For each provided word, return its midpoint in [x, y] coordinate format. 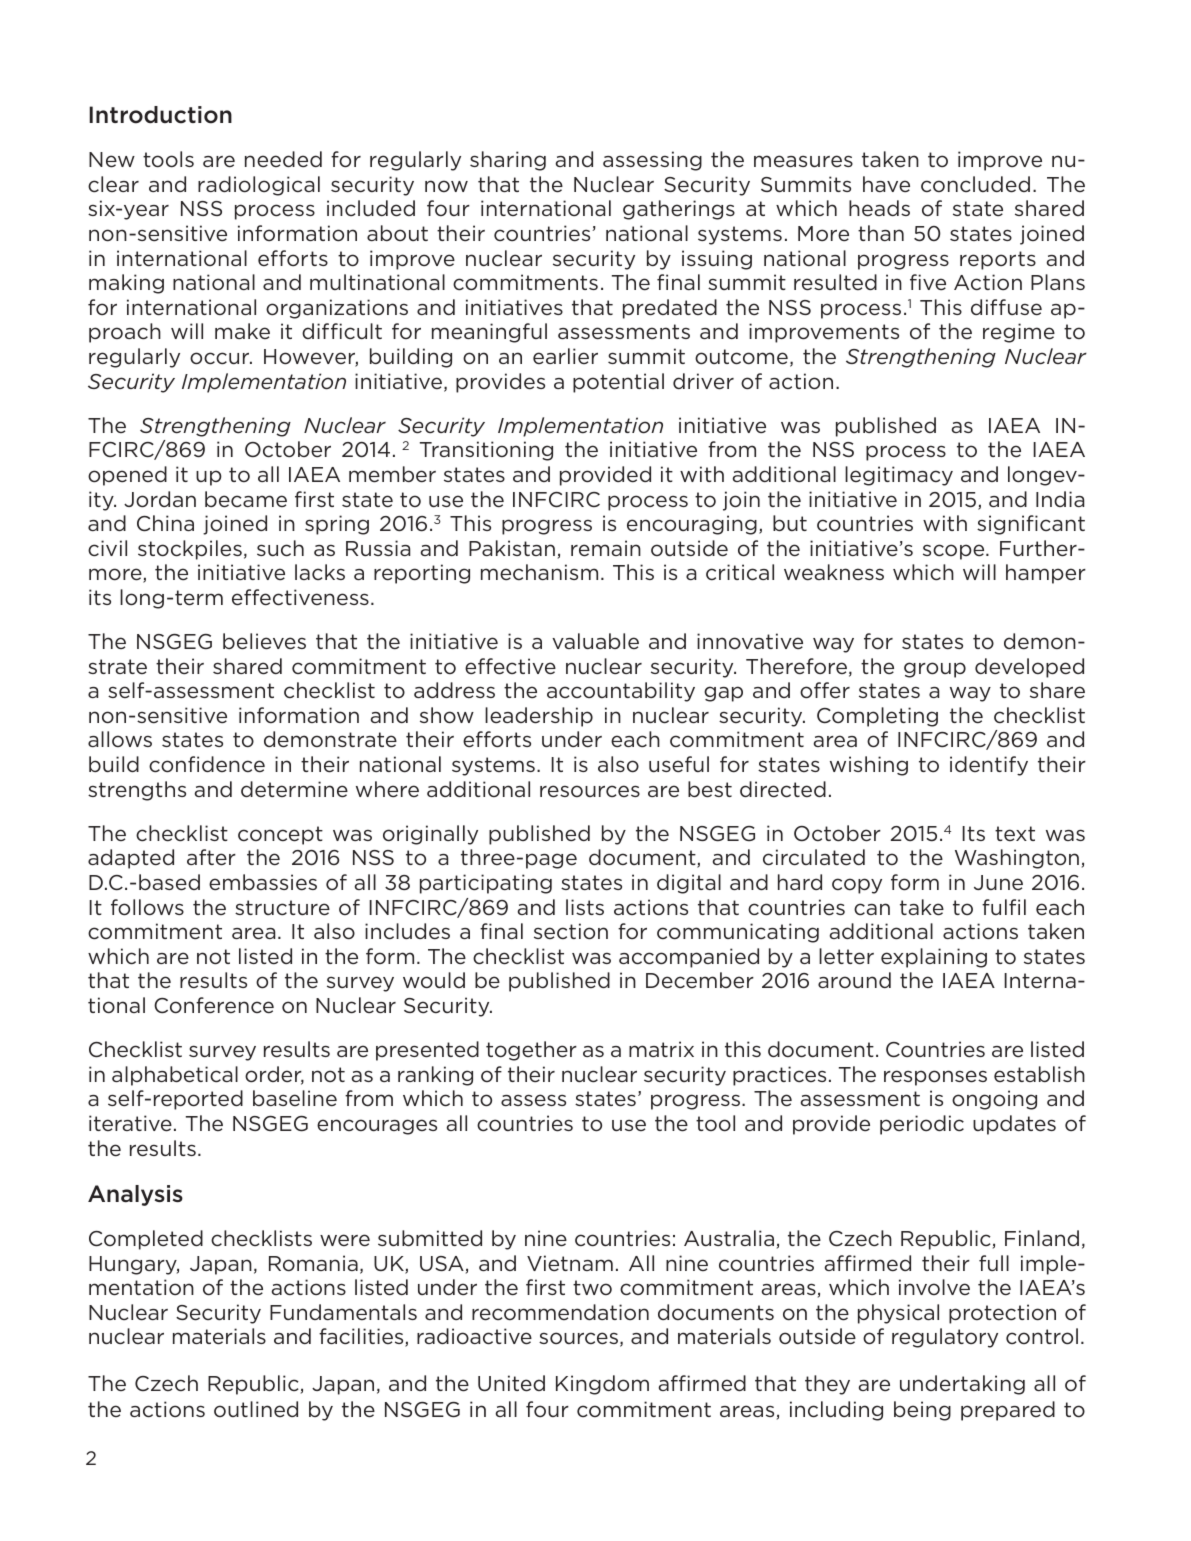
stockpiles [190, 550]
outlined [256, 1409]
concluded [975, 184]
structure [282, 908]
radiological [259, 186]
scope [955, 552]
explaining [934, 958]
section [571, 931]
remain [606, 548]
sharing [508, 161]
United [511, 1383]
